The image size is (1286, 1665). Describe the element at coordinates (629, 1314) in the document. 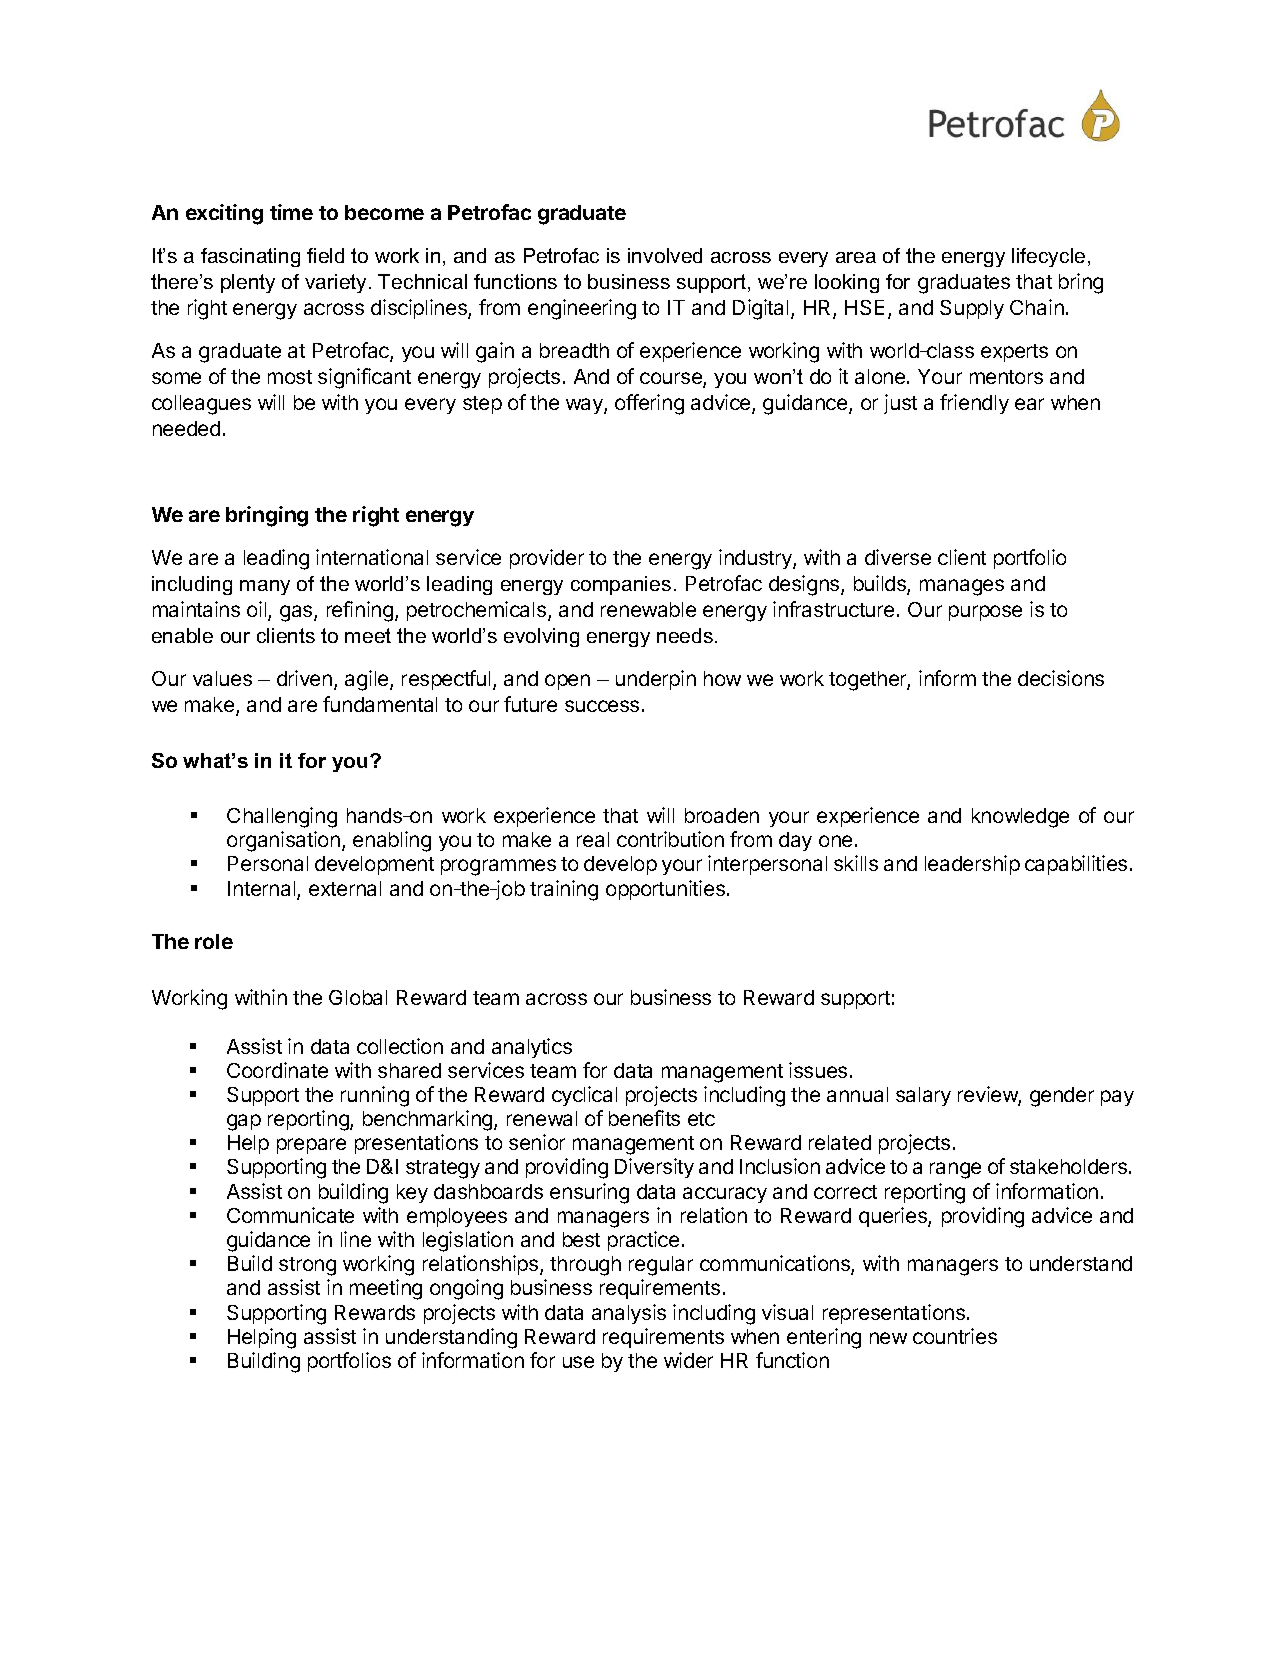

I see `analysis` at that location.
